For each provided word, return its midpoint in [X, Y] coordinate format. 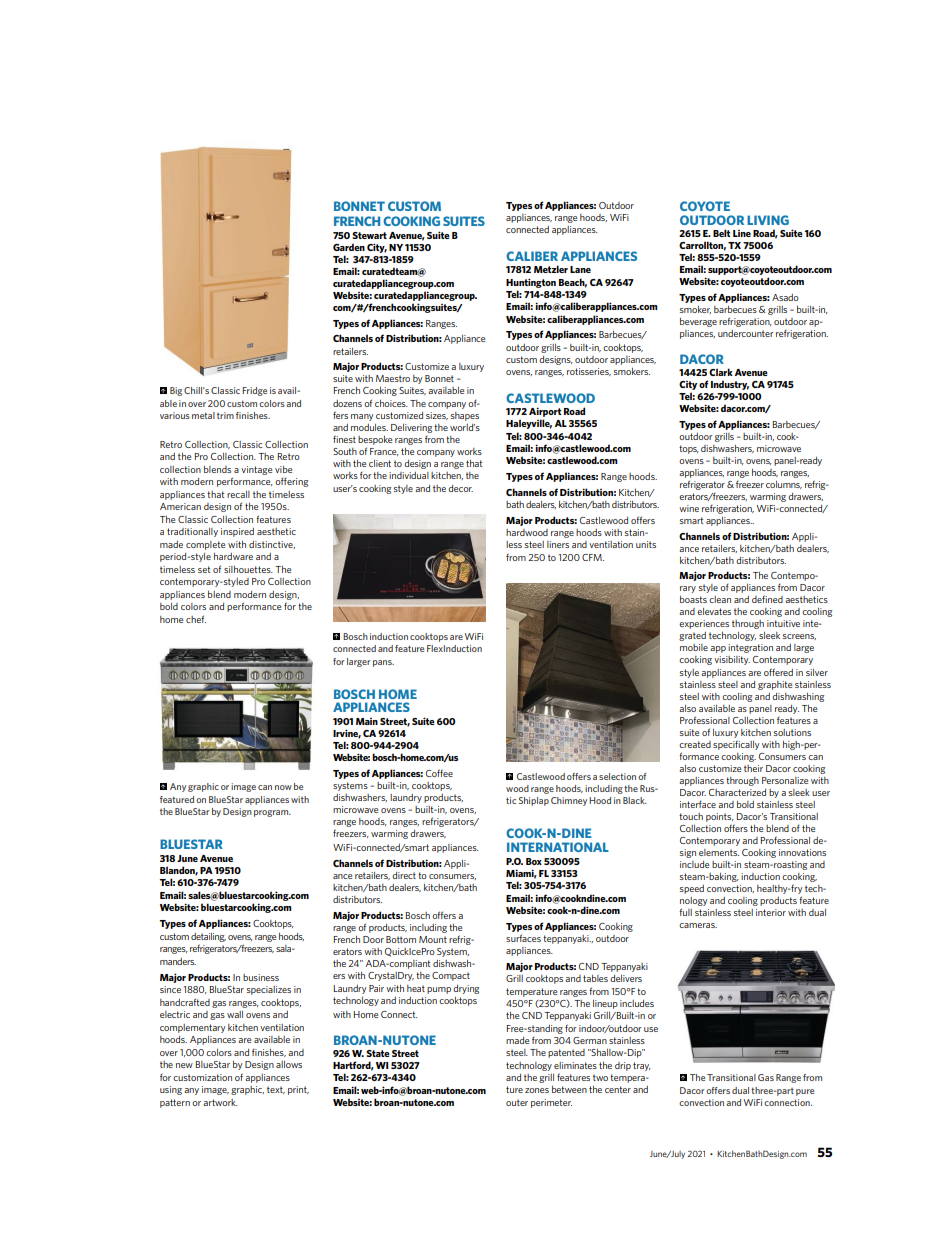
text [276, 1090]
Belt [722, 233]
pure [805, 1092]
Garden [349, 247]
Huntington [531, 283]
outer [517, 1102]
